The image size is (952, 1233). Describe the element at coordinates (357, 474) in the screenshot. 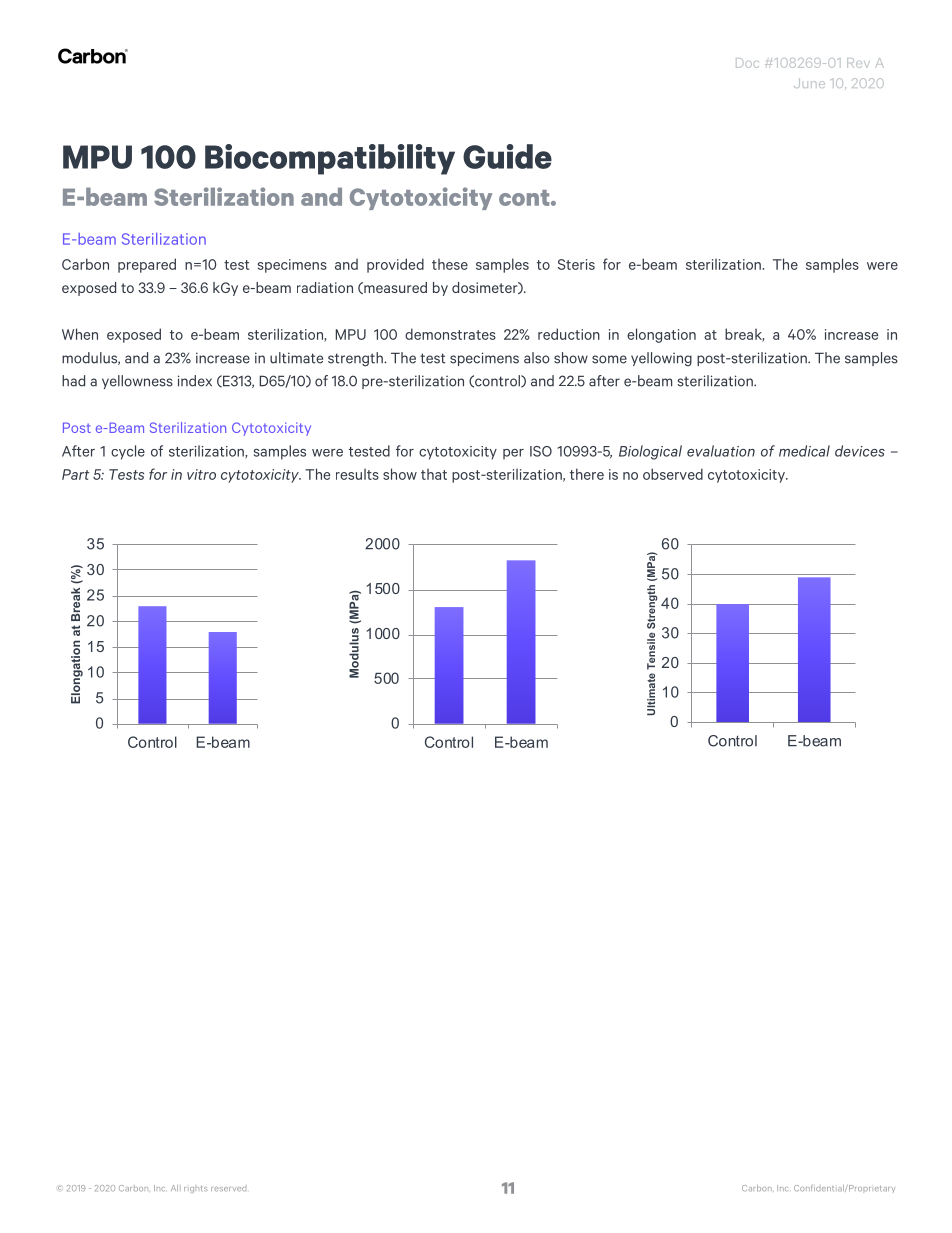

I see `results` at that location.
